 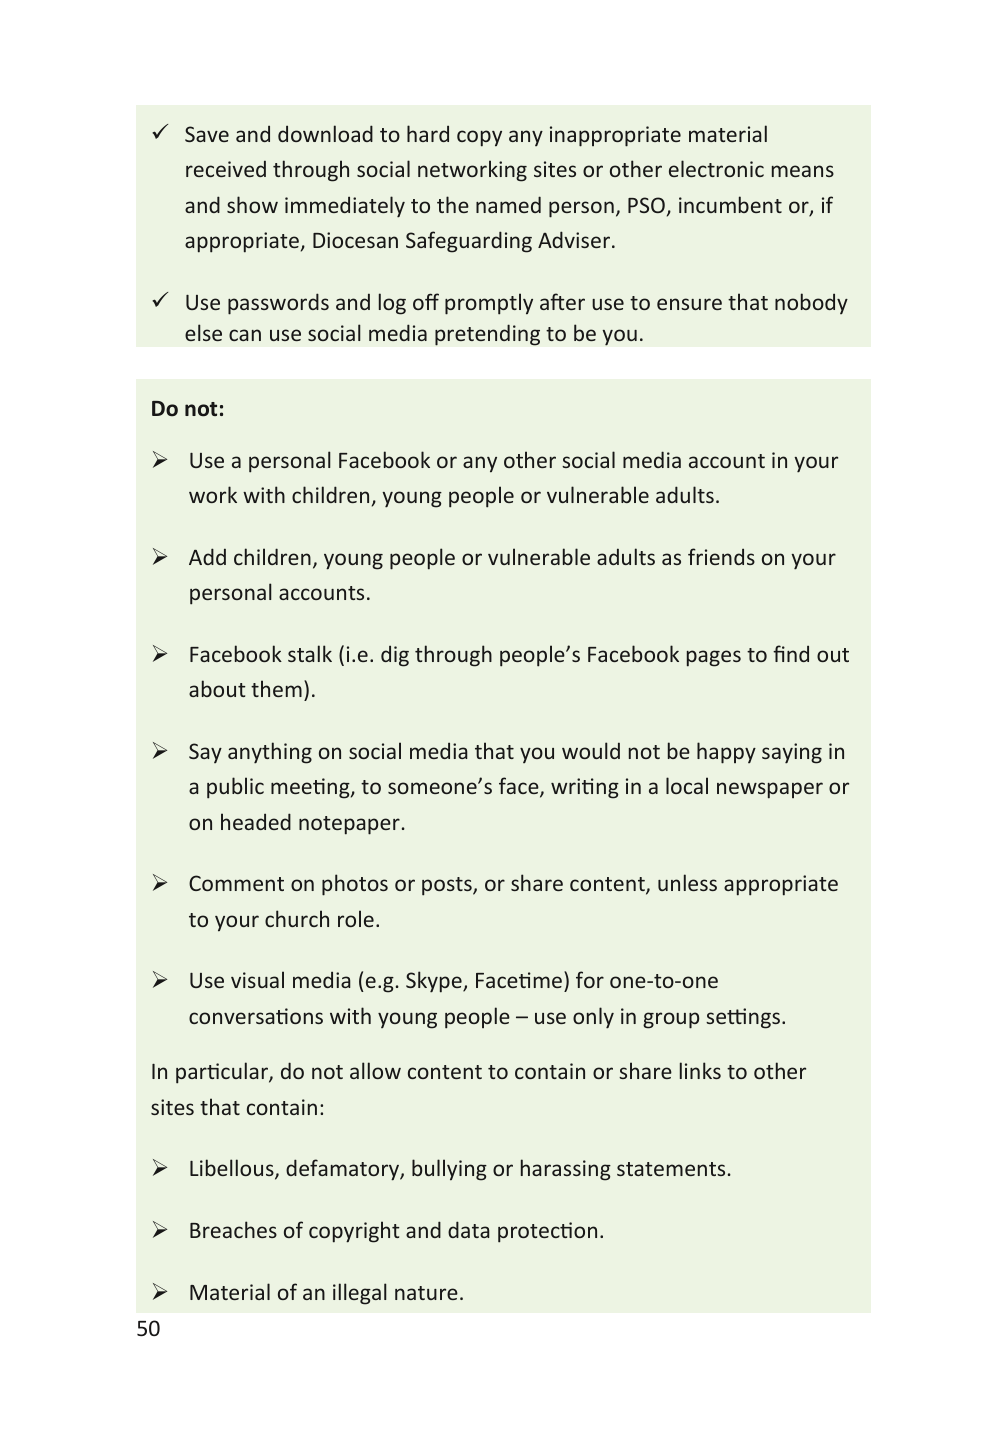 What do you see at coordinates (487, 335) in the page?
I see `pretending` at bounding box center [487, 335].
